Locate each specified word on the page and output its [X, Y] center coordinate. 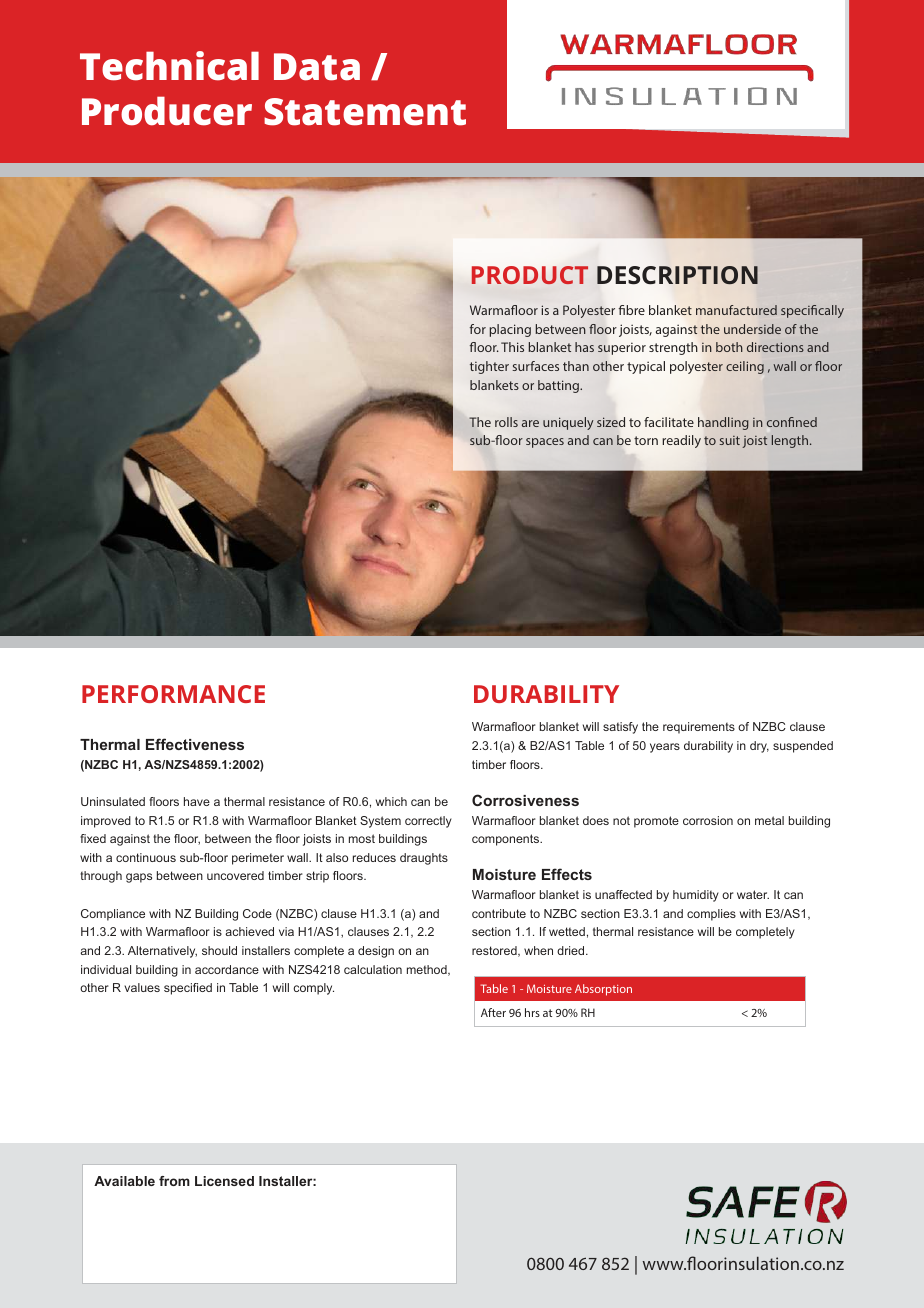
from [174, 1181]
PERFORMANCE [173, 694]
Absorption [603, 990]
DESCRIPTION [677, 275]
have [197, 801]
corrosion [708, 820]
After [493, 1012]
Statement [365, 112]
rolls [506, 422]
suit [730, 440]
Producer [167, 111]
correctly [428, 822]
